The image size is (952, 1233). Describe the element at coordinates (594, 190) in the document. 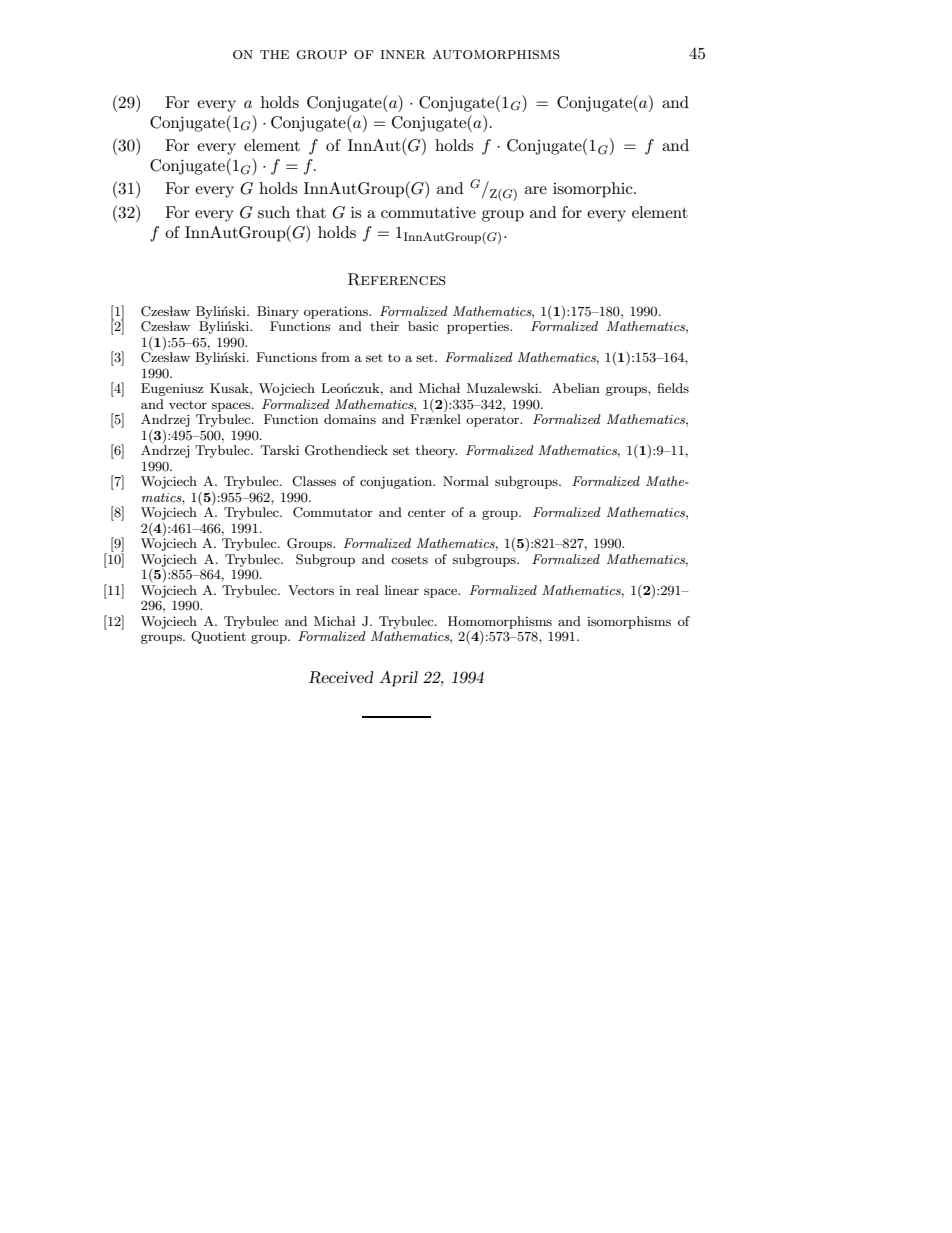

I see `isomorphic` at that location.
